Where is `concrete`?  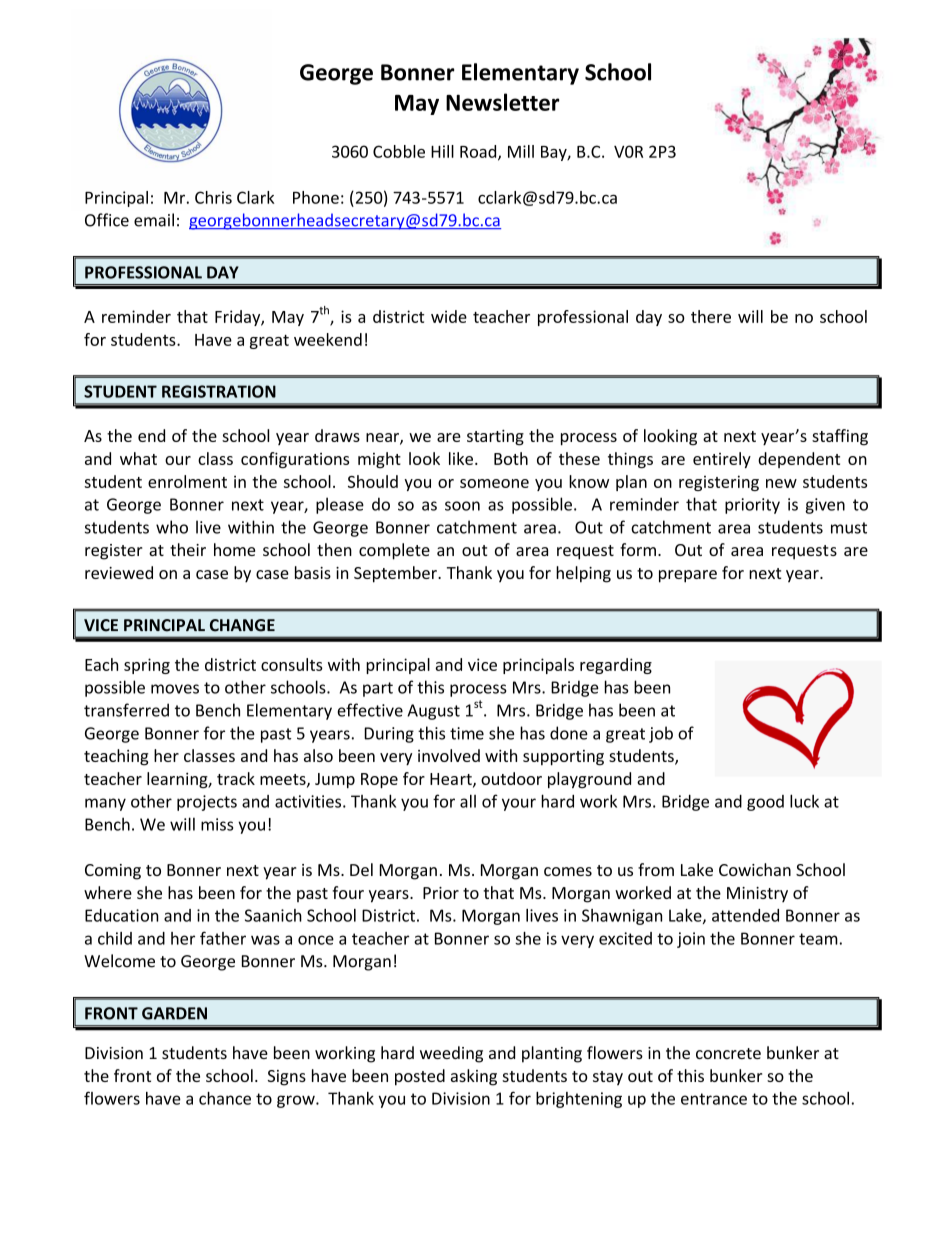
concrete is located at coordinates (728, 1053).
